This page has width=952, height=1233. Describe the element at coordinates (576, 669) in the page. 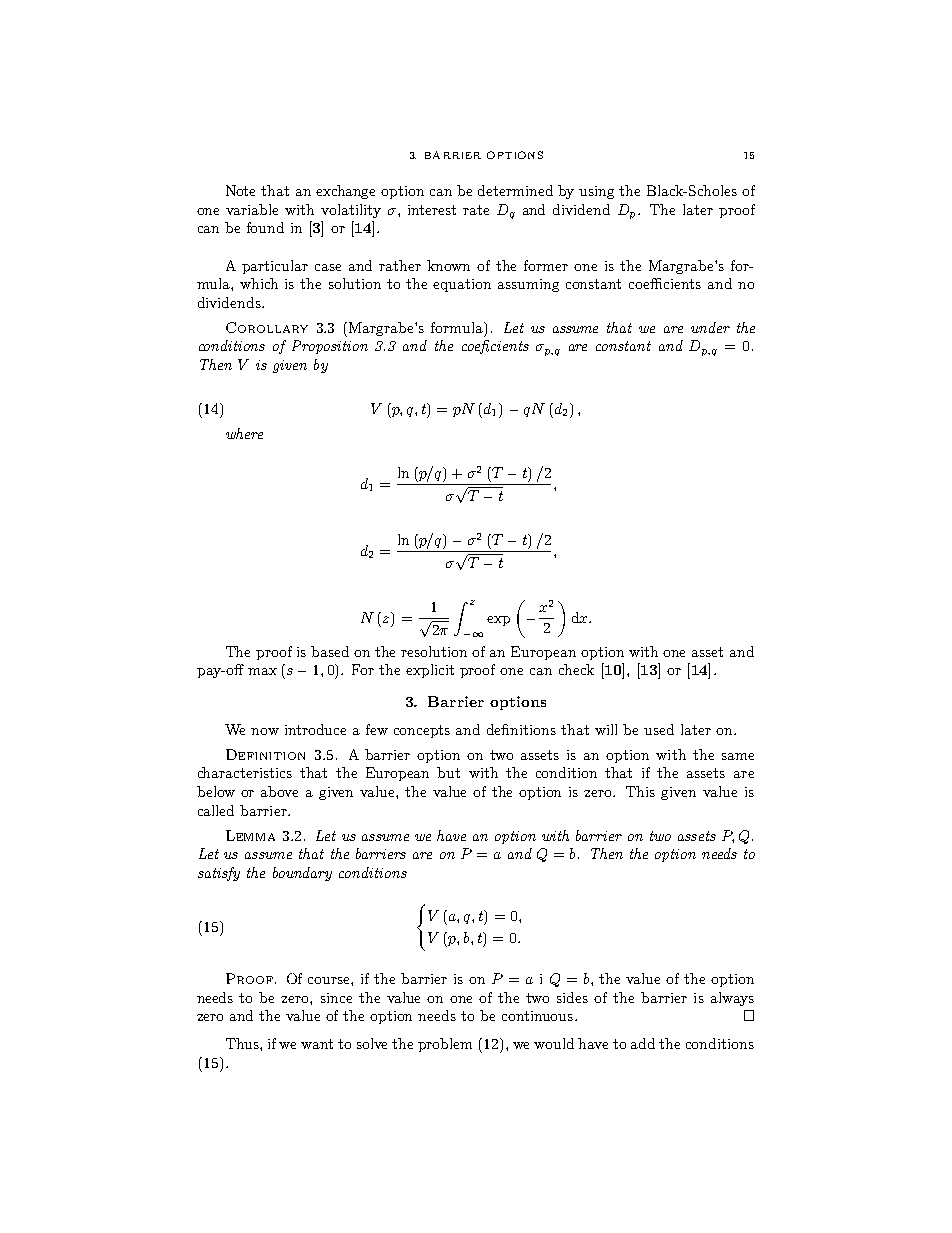

I see `check` at that location.
